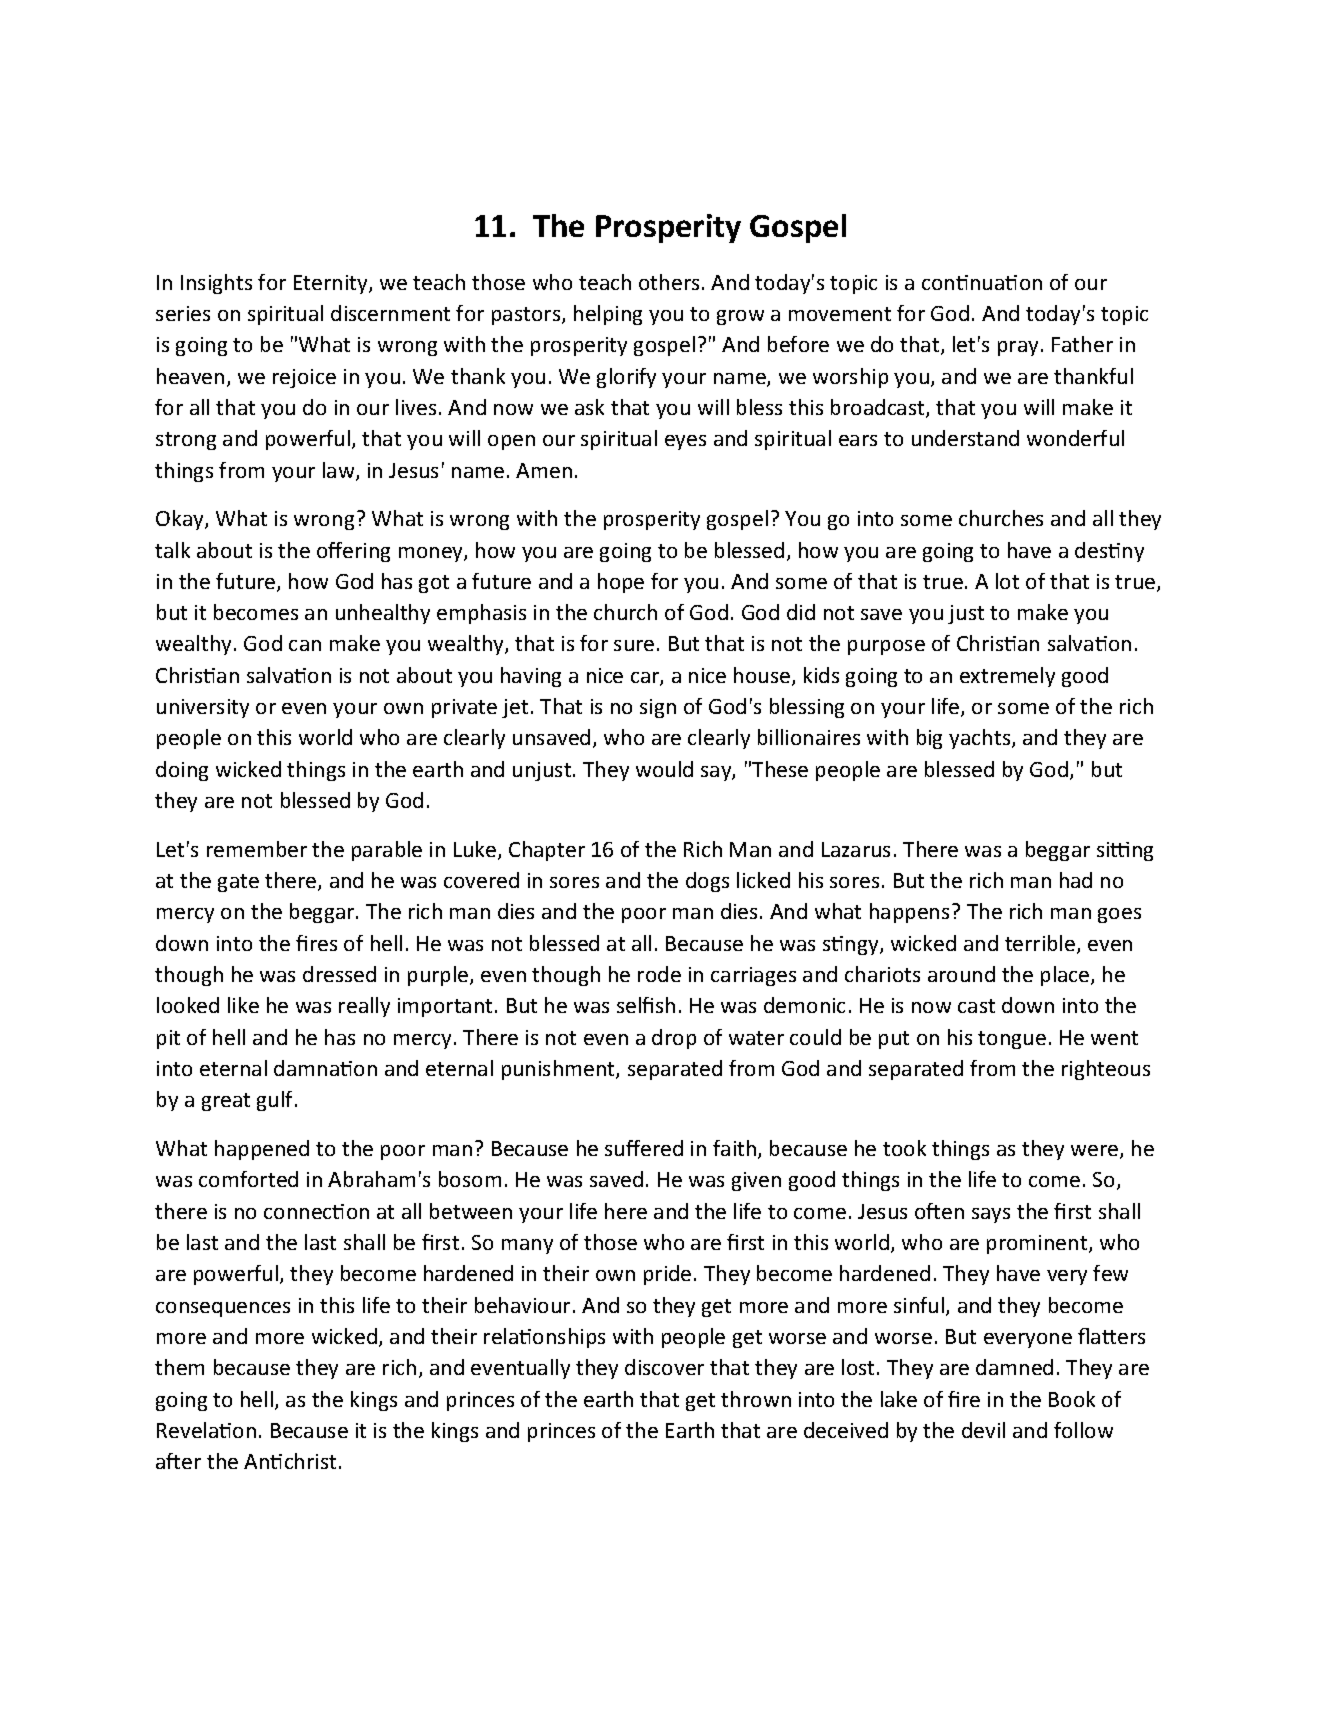 This screenshot has width=1322, height=1711. What do you see at coordinates (1012, 1040) in the screenshot?
I see `tongue` at bounding box center [1012, 1040].
